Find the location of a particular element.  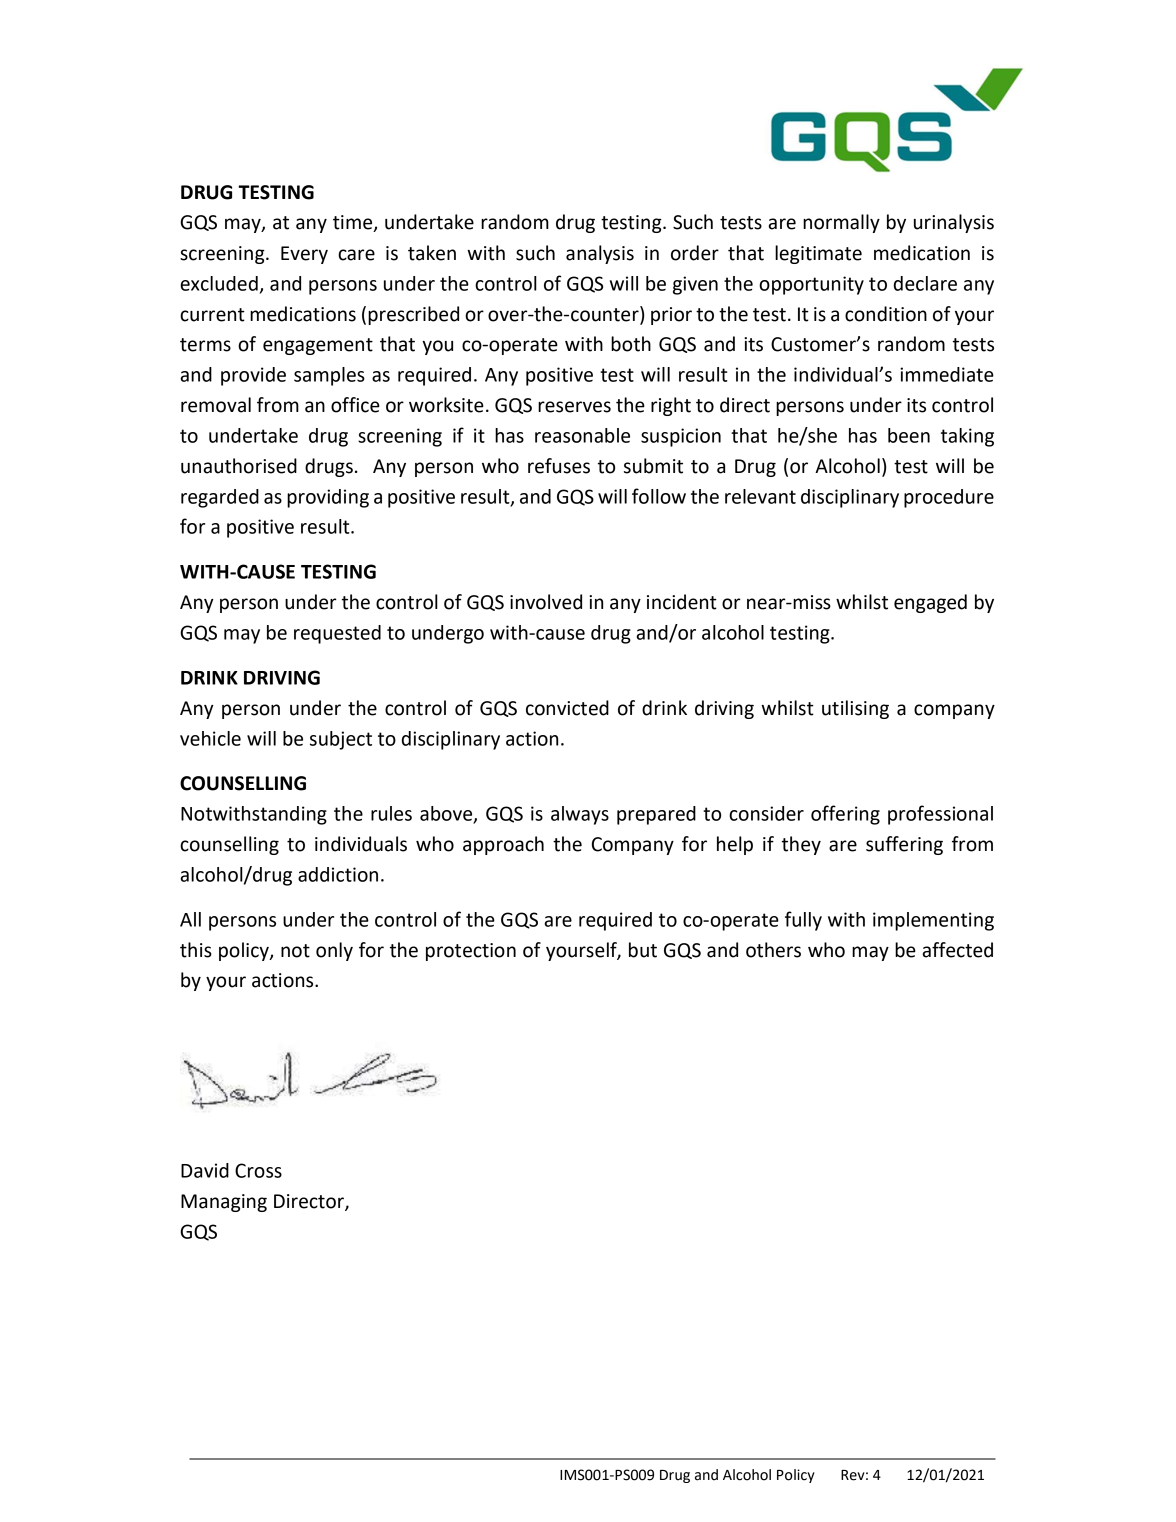

suffering is located at coordinates (904, 845).
